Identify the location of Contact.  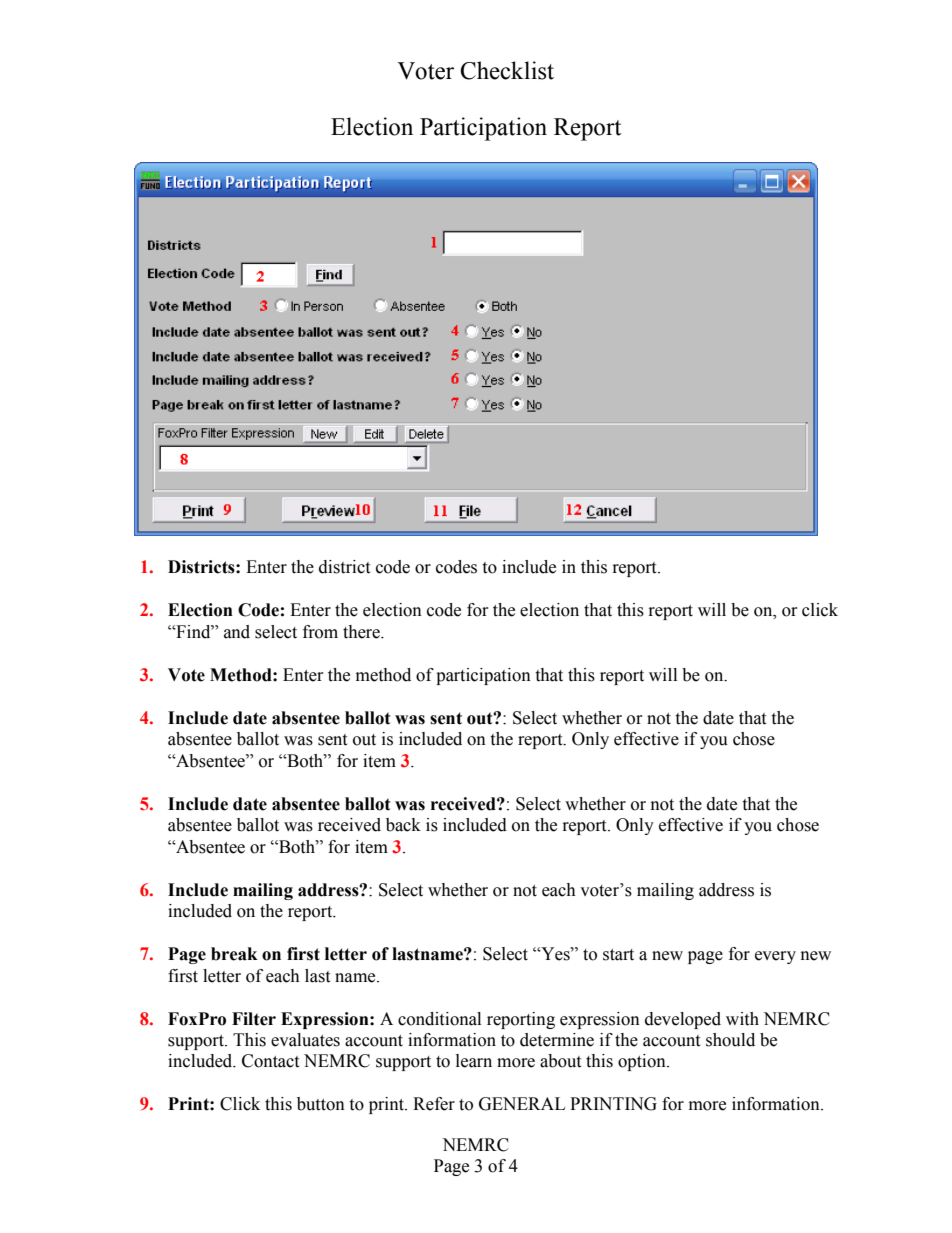
(270, 1061).
